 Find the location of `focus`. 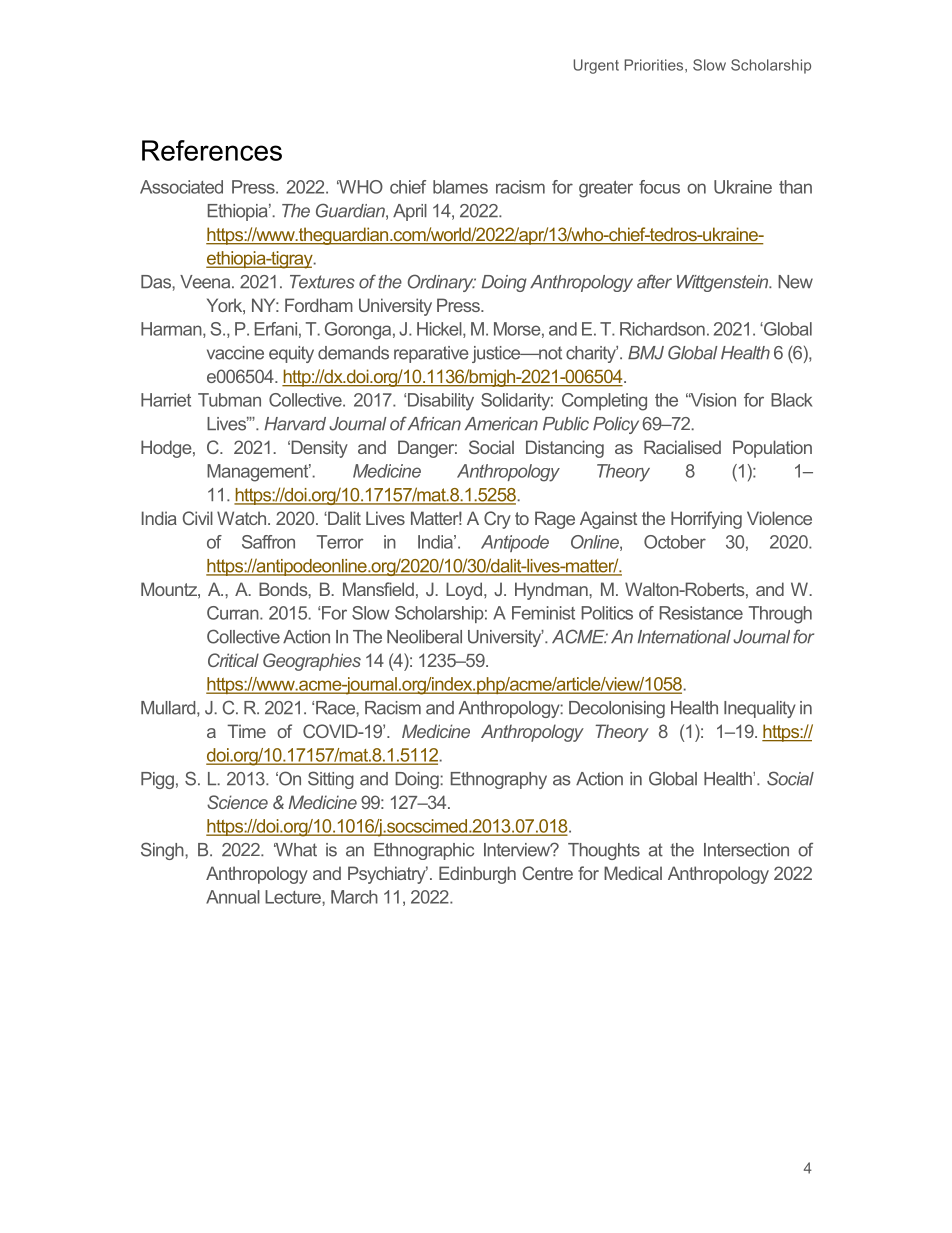

focus is located at coordinates (659, 187).
